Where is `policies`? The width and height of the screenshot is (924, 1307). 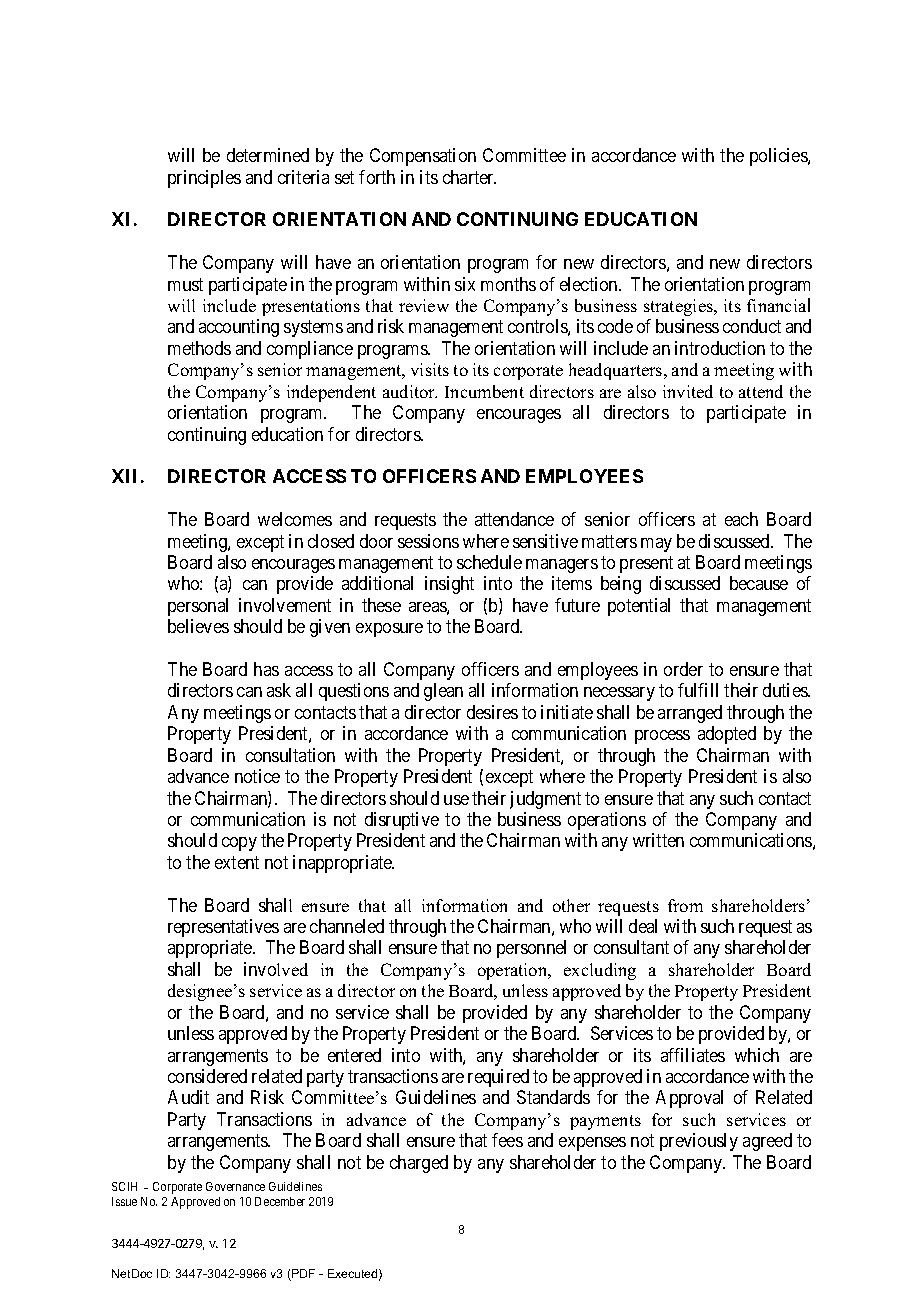
policies is located at coordinates (779, 157).
